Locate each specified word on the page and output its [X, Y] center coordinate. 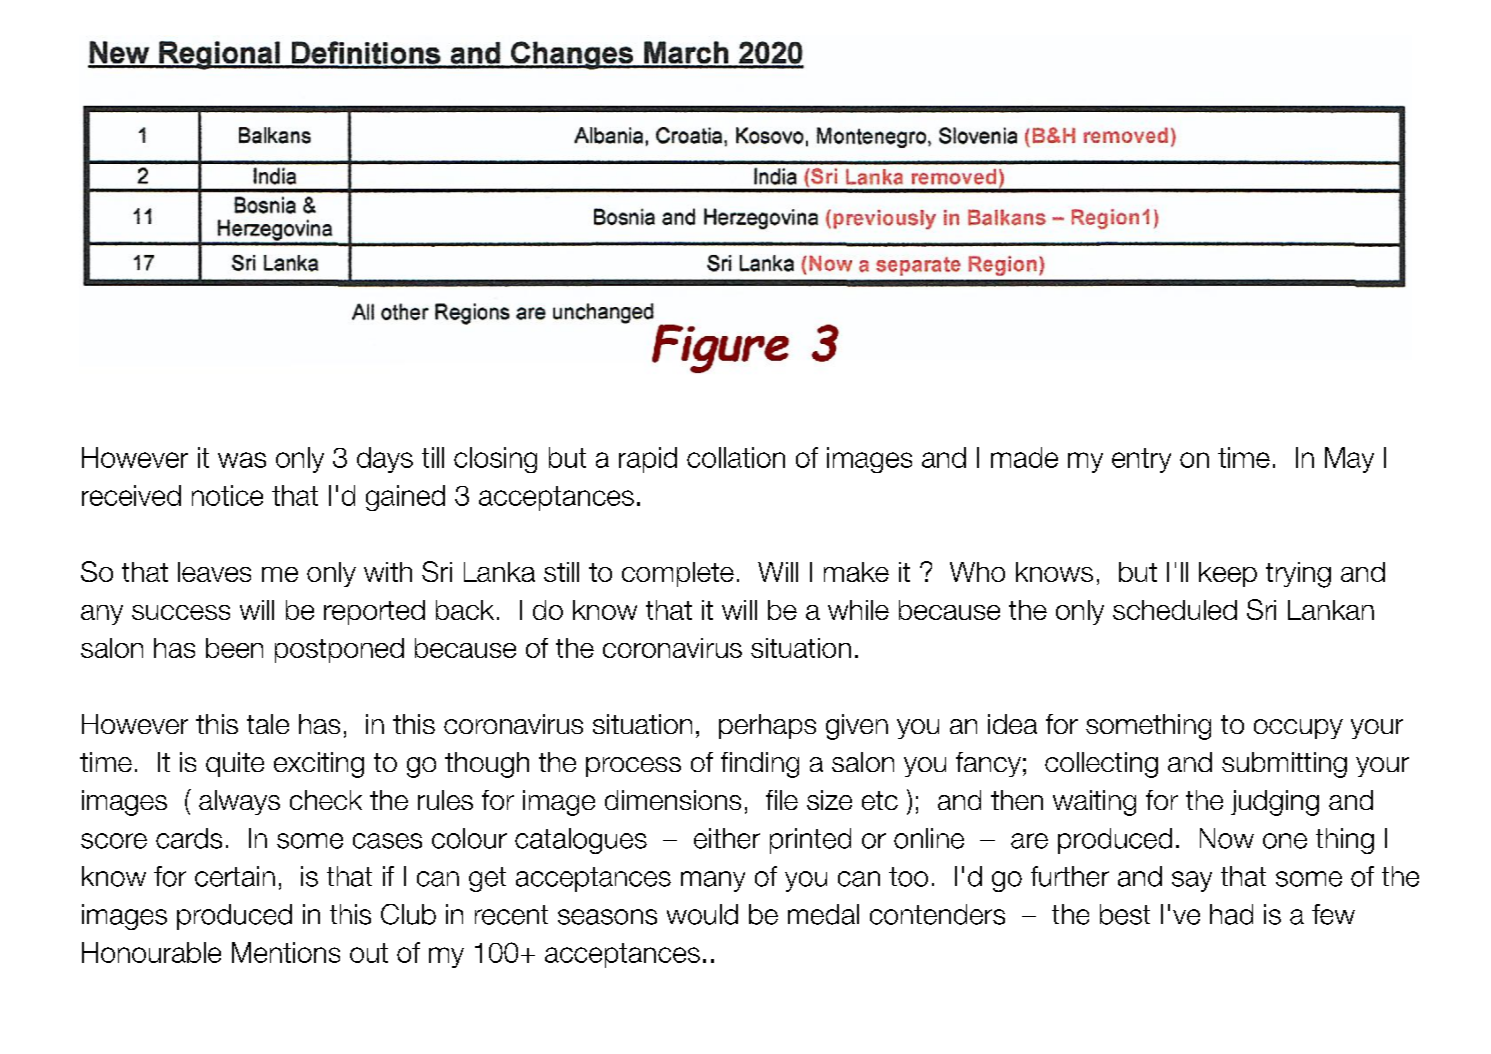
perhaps [767, 726]
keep [1228, 574]
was [242, 460]
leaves [214, 572]
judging [1275, 803]
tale [268, 724]
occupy [1298, 729]
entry [1141, 460]
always [239, 802]
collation [736, 457]
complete [678, 574]
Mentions [286, 952]
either [727, 838]
